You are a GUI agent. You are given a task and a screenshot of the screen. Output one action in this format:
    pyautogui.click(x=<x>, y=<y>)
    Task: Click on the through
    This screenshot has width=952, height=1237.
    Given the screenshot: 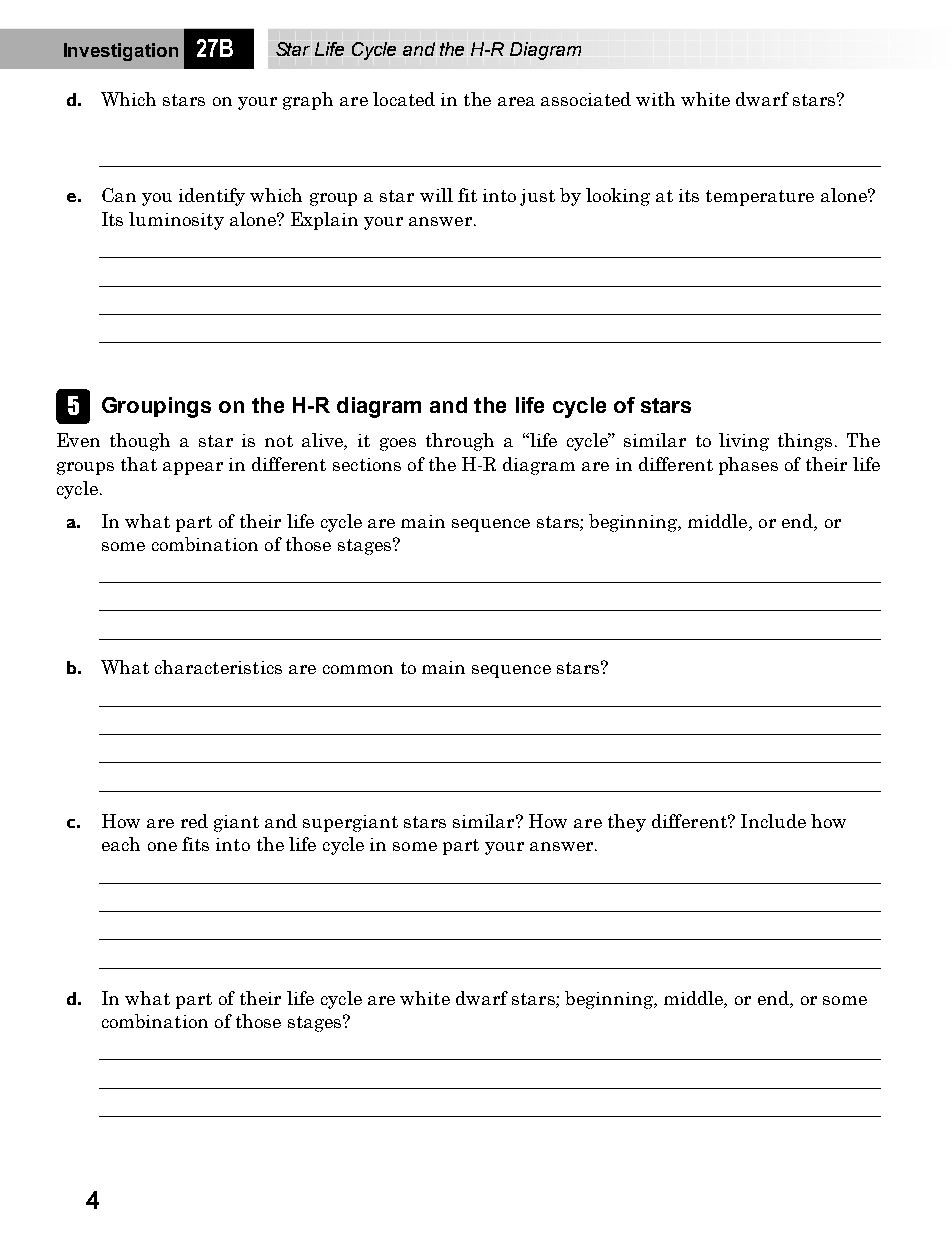 What is the action you would take?
    pyautogui.click(x=460, y=442)
